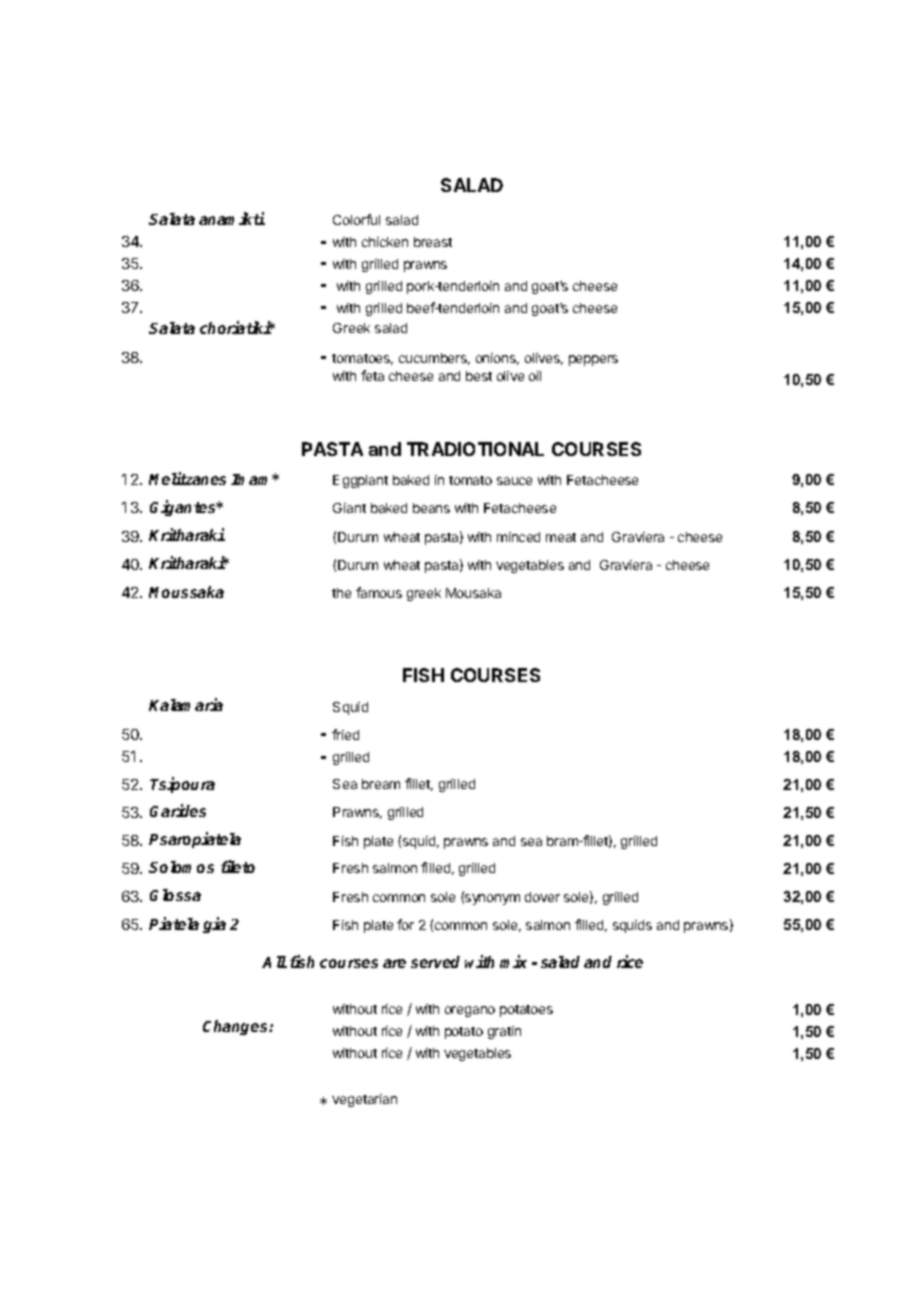 The image size is (924, 1308). I want to click on breast, so click(433, 242).
